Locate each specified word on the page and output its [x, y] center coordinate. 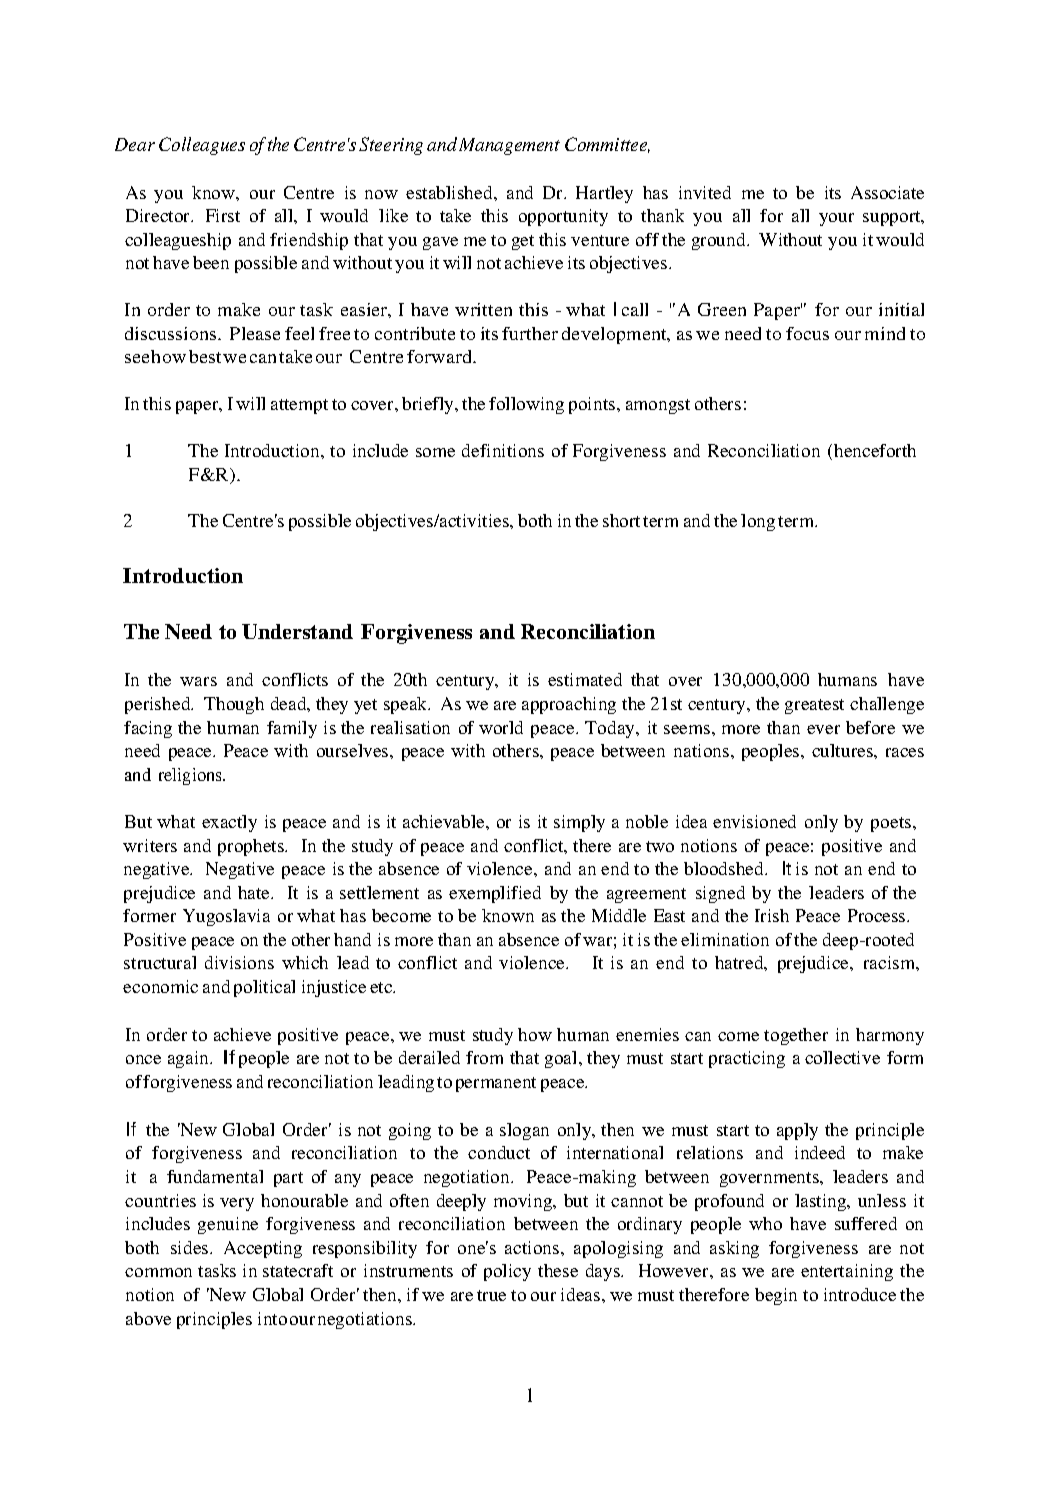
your [836, 219]
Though [234, 705]
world [501, 727]
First [223, 215]
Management [509, 146]
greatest [814, 706]
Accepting [263, 1249]
